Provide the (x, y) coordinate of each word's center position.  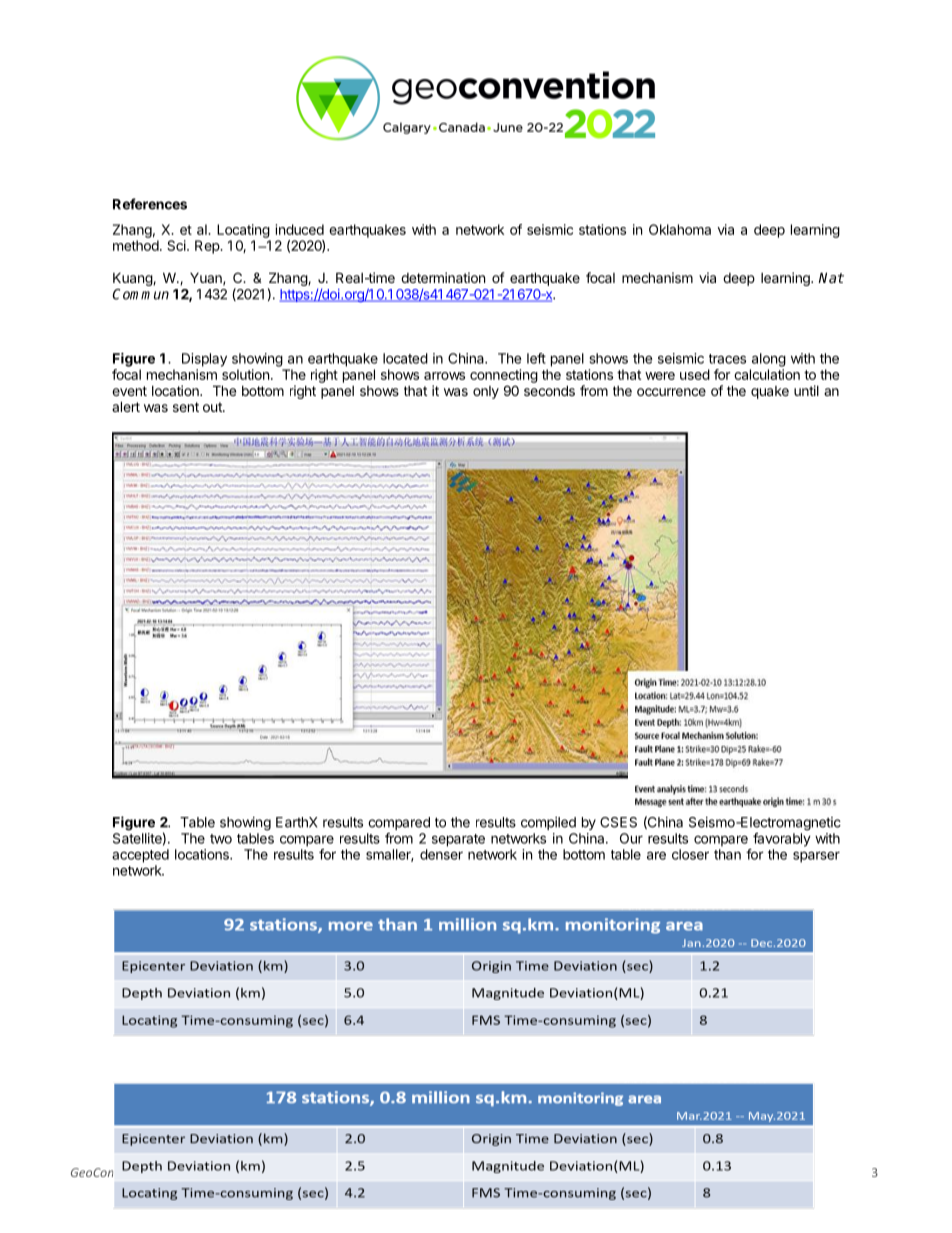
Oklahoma (680, 229)
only (486, 392)
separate (458, 840)
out (213, 407)
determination (443, 277)
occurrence (671, 392)
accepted (140, 856)
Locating (243, 231)
